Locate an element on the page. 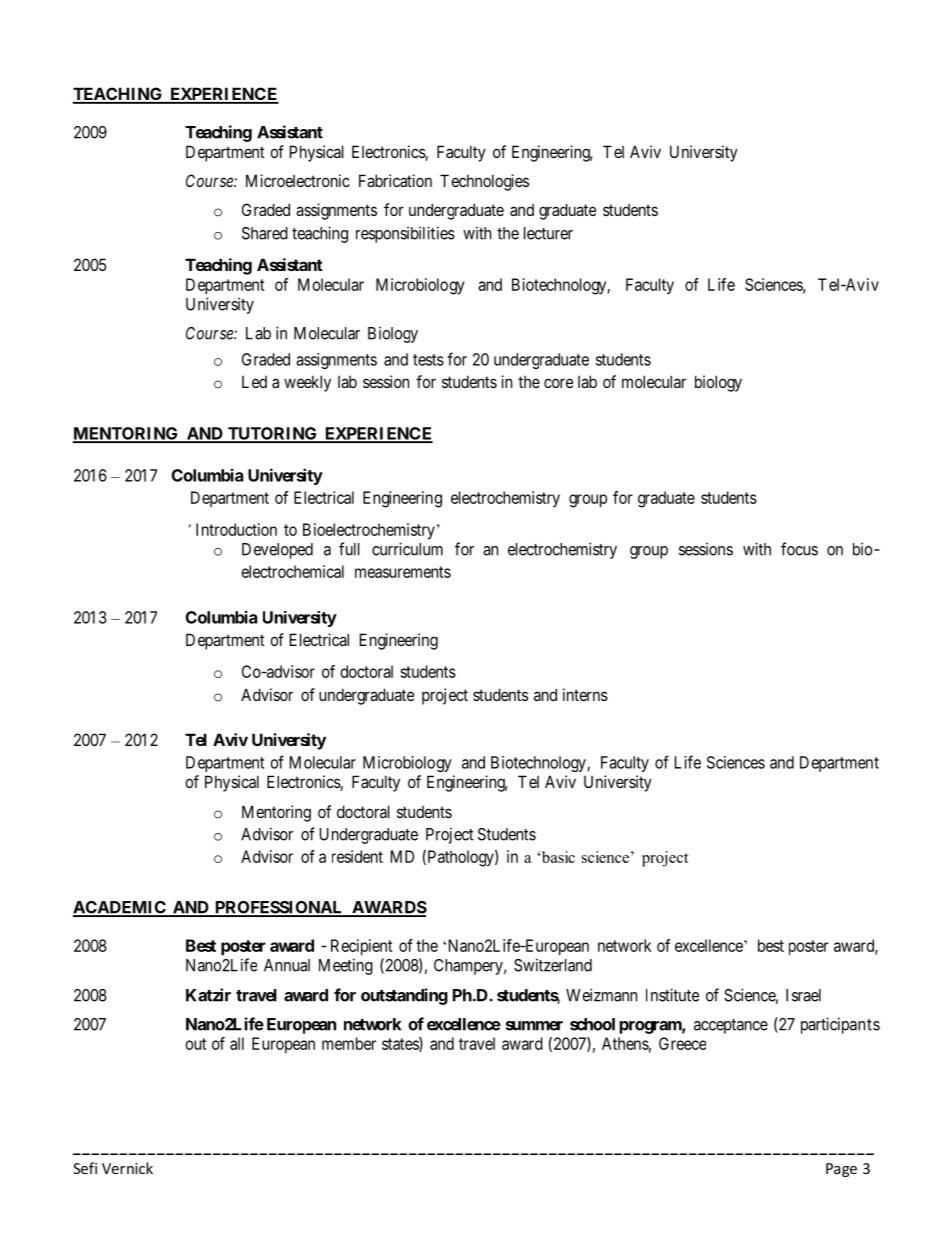 This document has height=1233, width=952. curriculum is located at coordinates (407, 549).
